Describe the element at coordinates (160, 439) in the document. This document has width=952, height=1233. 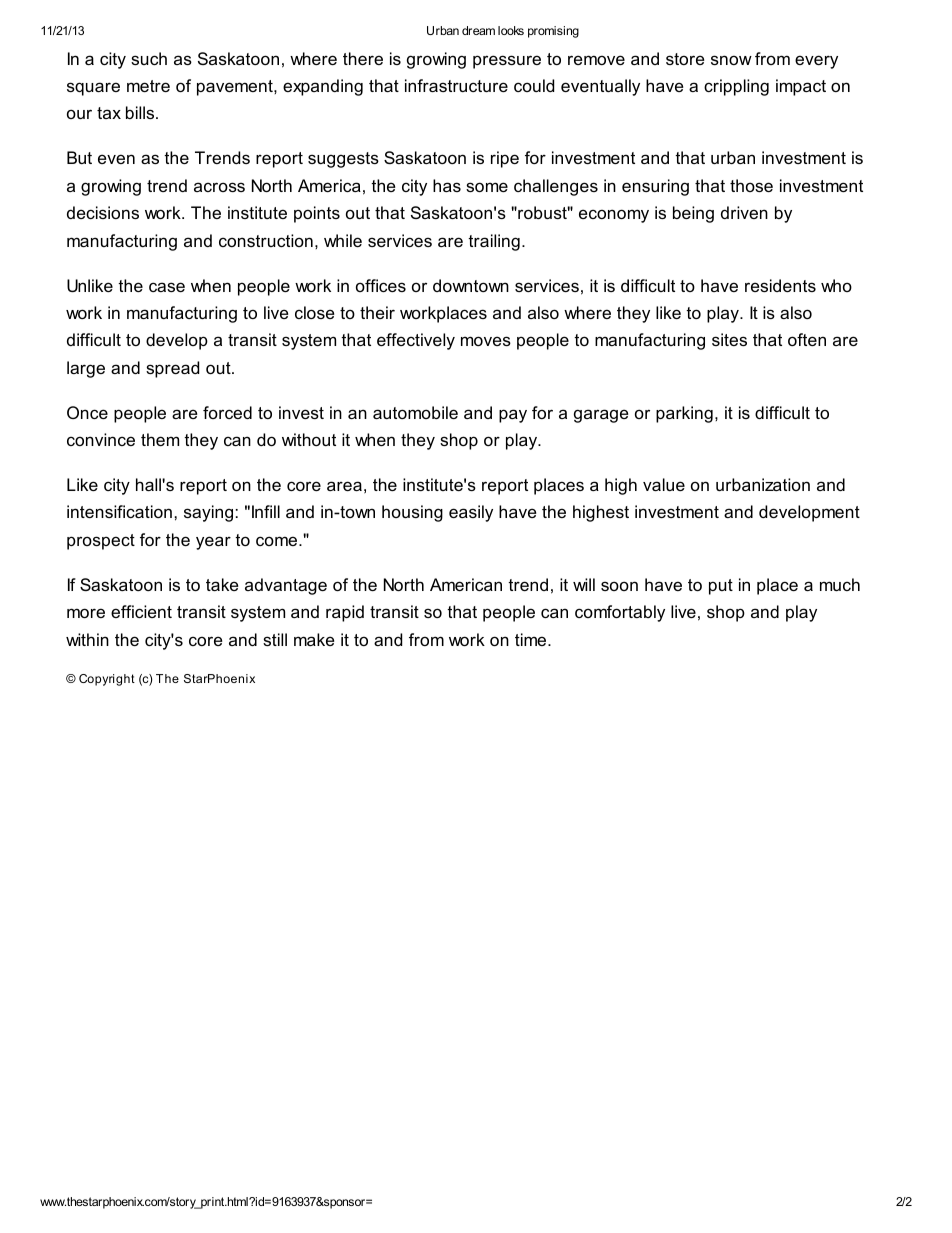
I see `them` at that location.
